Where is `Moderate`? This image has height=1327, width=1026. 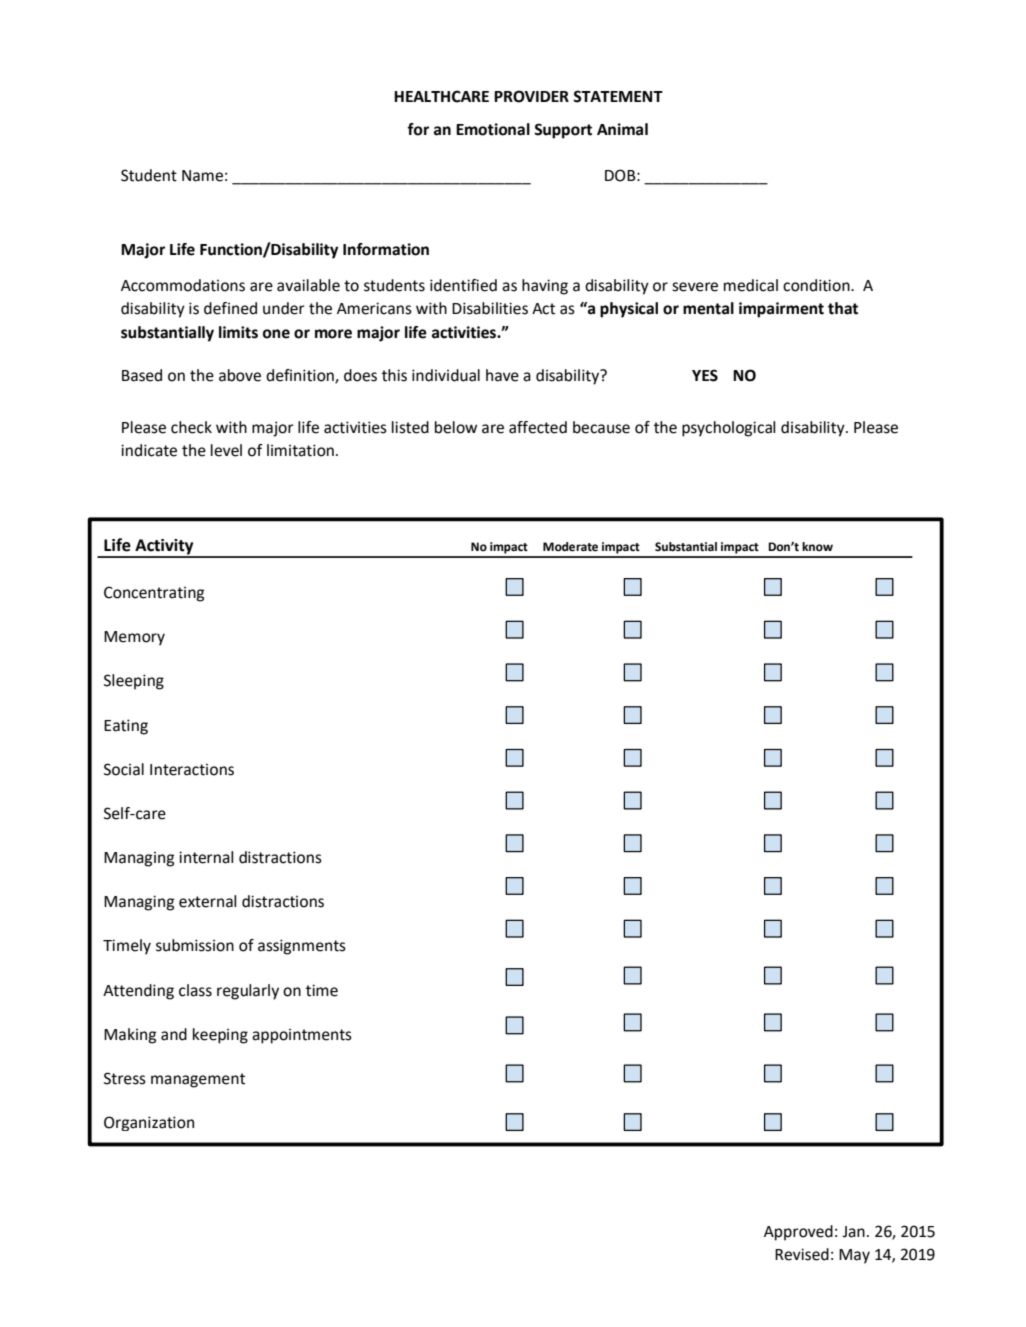 Moderate is located at coordinates (570, 547).
